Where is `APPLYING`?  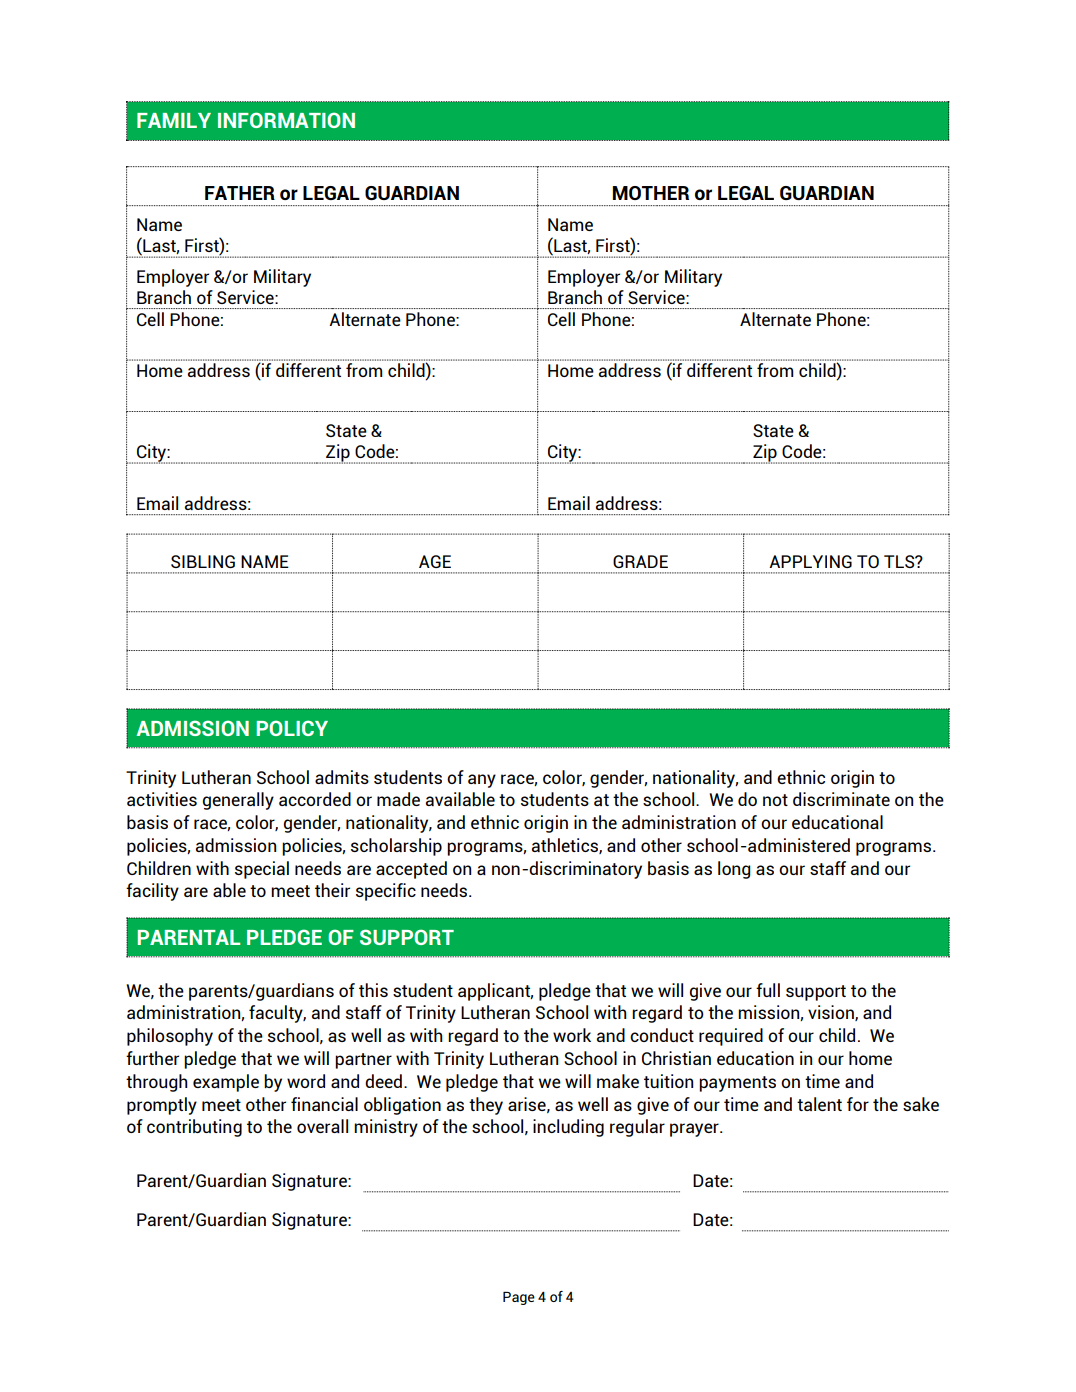
APPLYING is located at coordinates (810, 561).
